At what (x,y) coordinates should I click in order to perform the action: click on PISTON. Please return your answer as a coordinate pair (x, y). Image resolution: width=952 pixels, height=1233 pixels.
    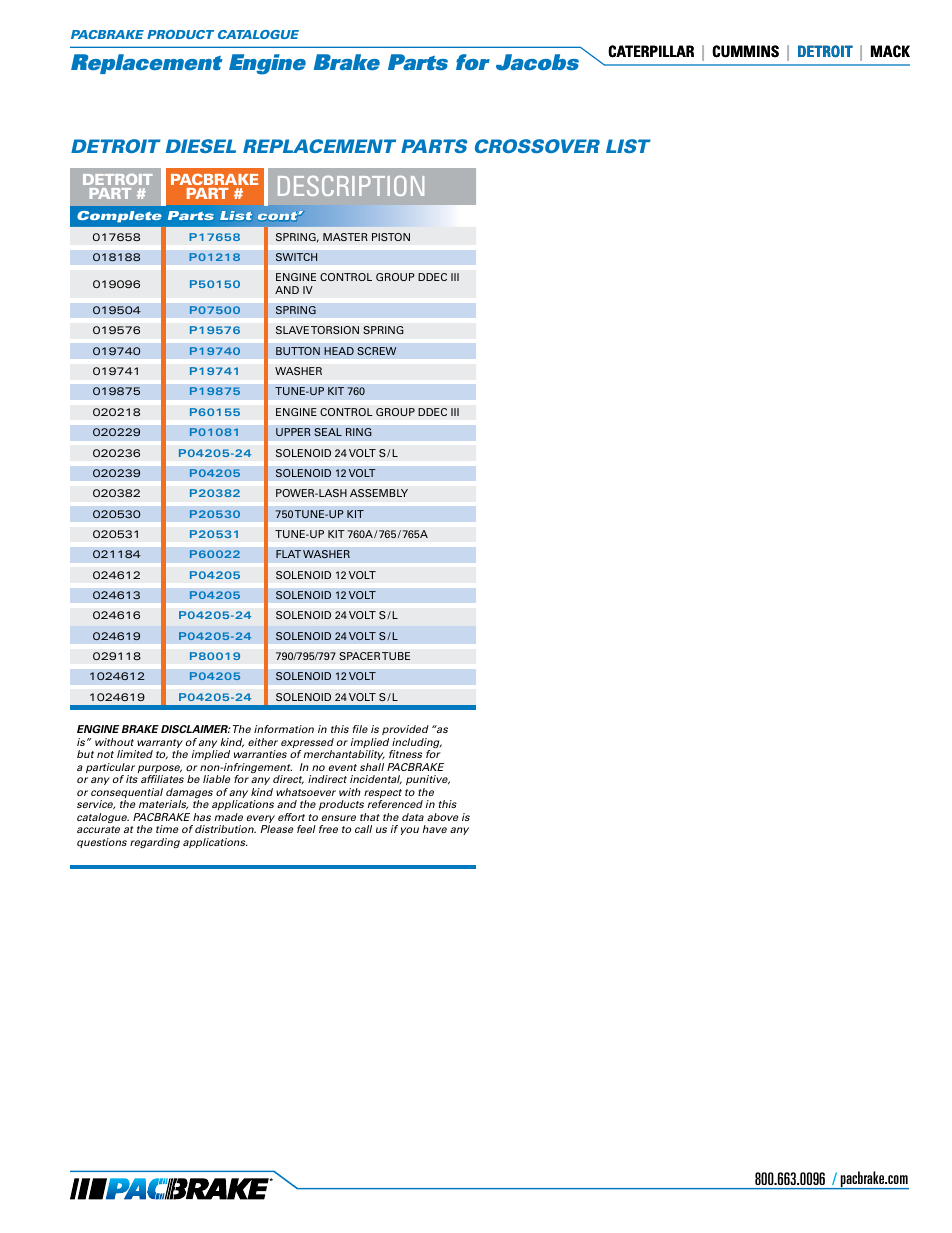
    Looking at the image, I should click on (391, 237).
